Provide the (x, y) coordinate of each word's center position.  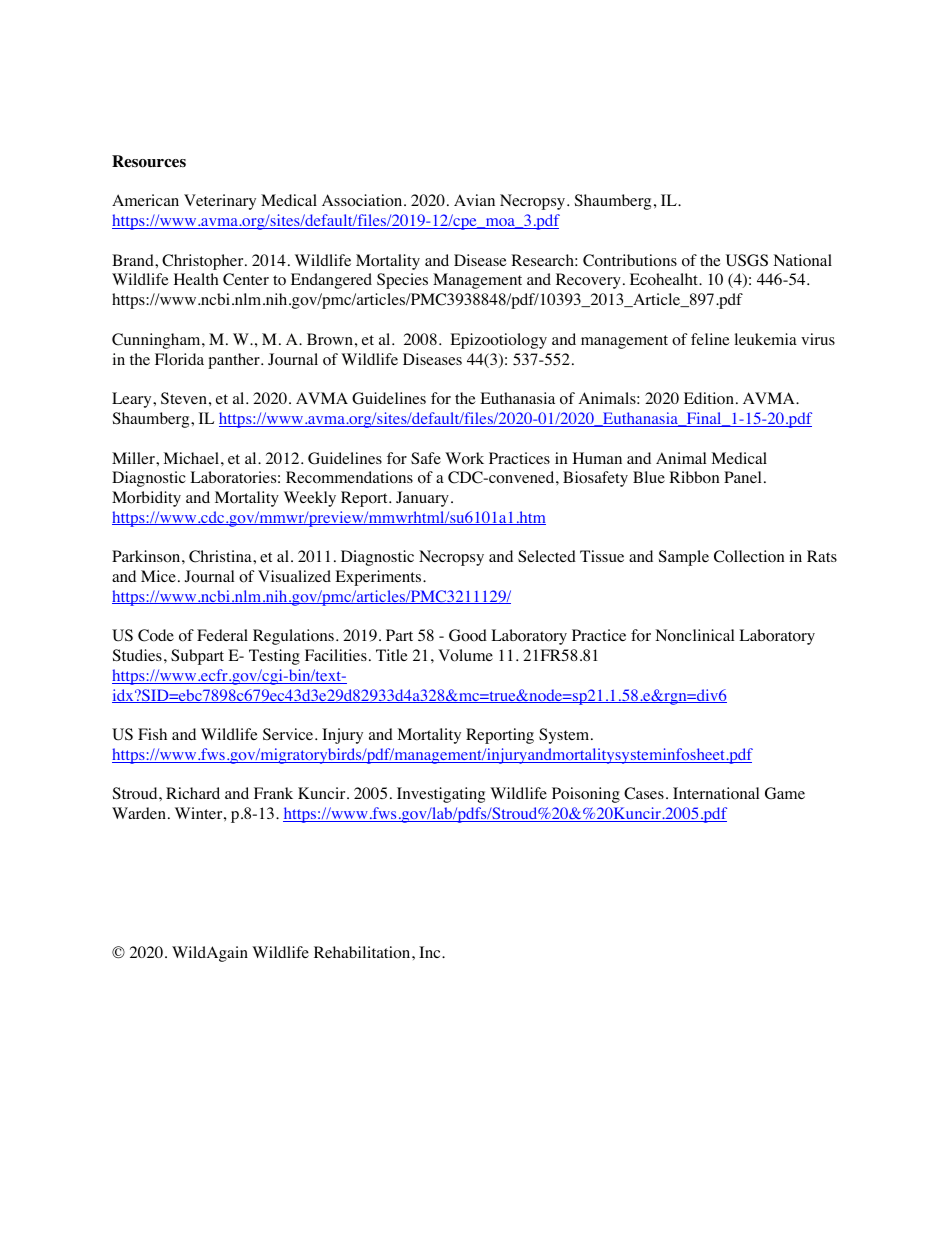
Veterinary (220, 202)
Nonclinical (694, 635)
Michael (191, 458)
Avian (474, 200)
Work (464, 458)
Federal (222, 635)
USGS (747, 260)
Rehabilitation (363, 952)
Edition (709, 398)
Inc (431, 952)
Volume (465, 655)
